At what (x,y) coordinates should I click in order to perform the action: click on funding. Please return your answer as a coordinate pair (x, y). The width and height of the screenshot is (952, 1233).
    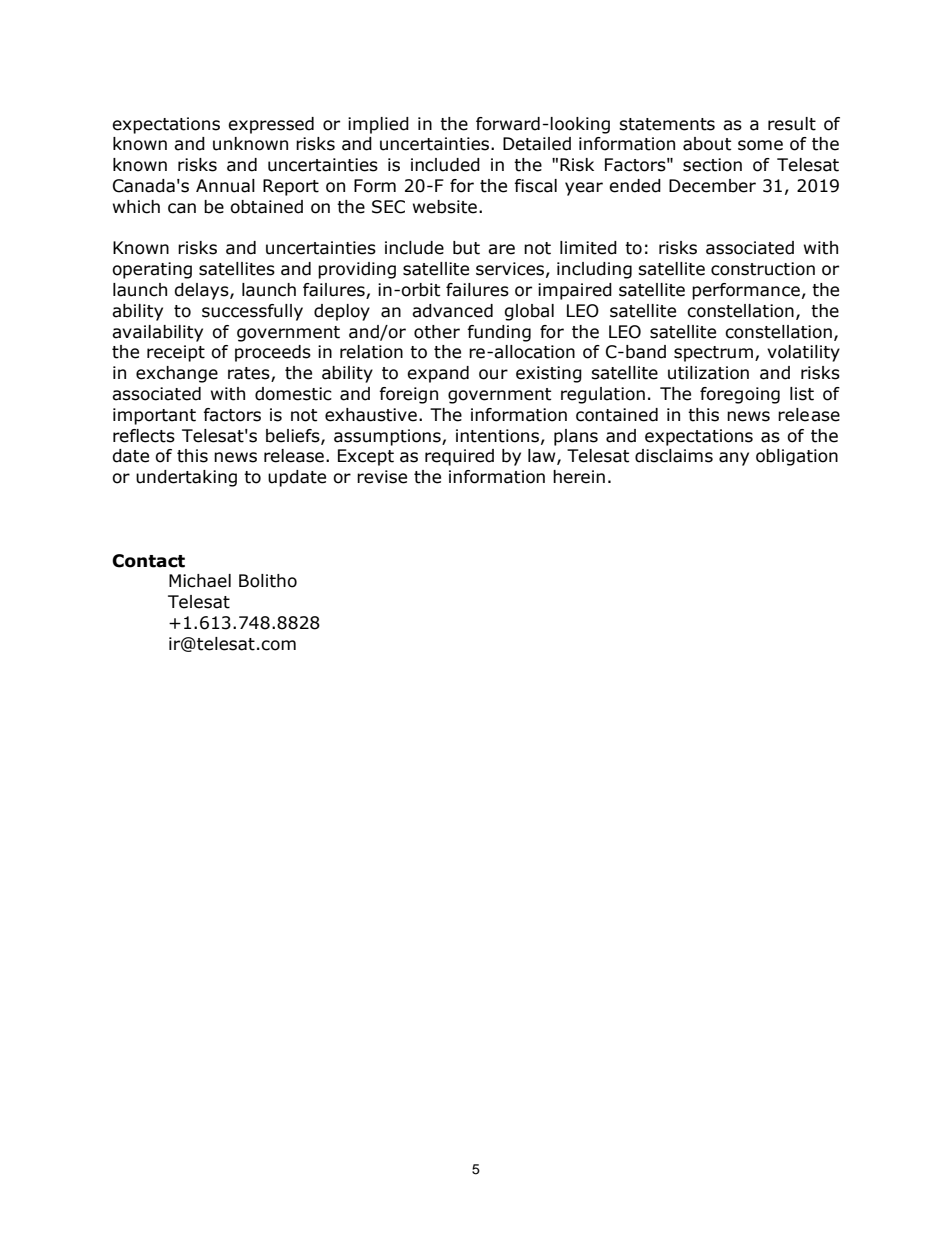
    Looking at the image, I should click on (499, 333).
